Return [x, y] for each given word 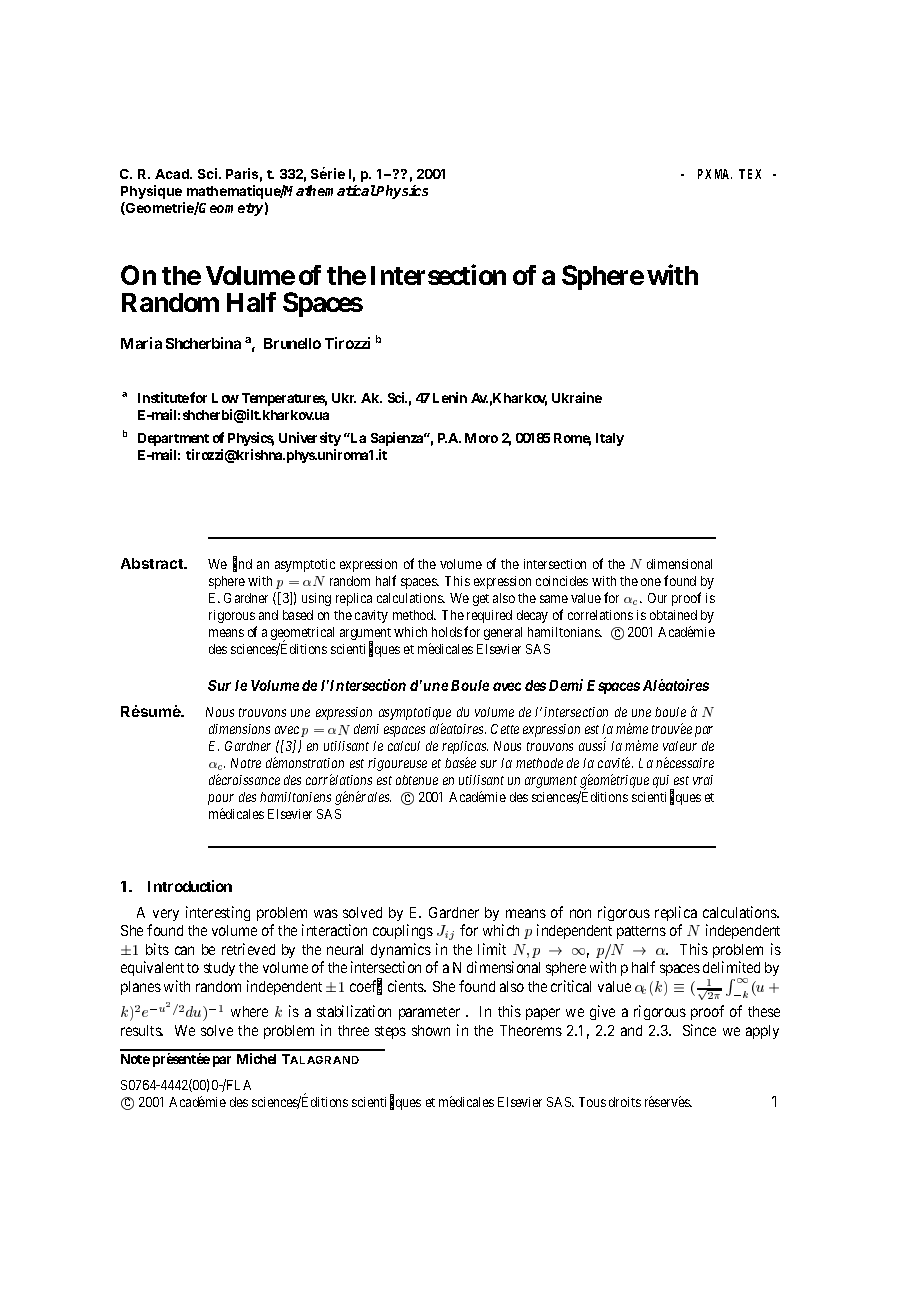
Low [225, 398]
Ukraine [577, 397]
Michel [256, 1058]
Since [699, 1030]
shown [431, 1030]
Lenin [450, 397]
